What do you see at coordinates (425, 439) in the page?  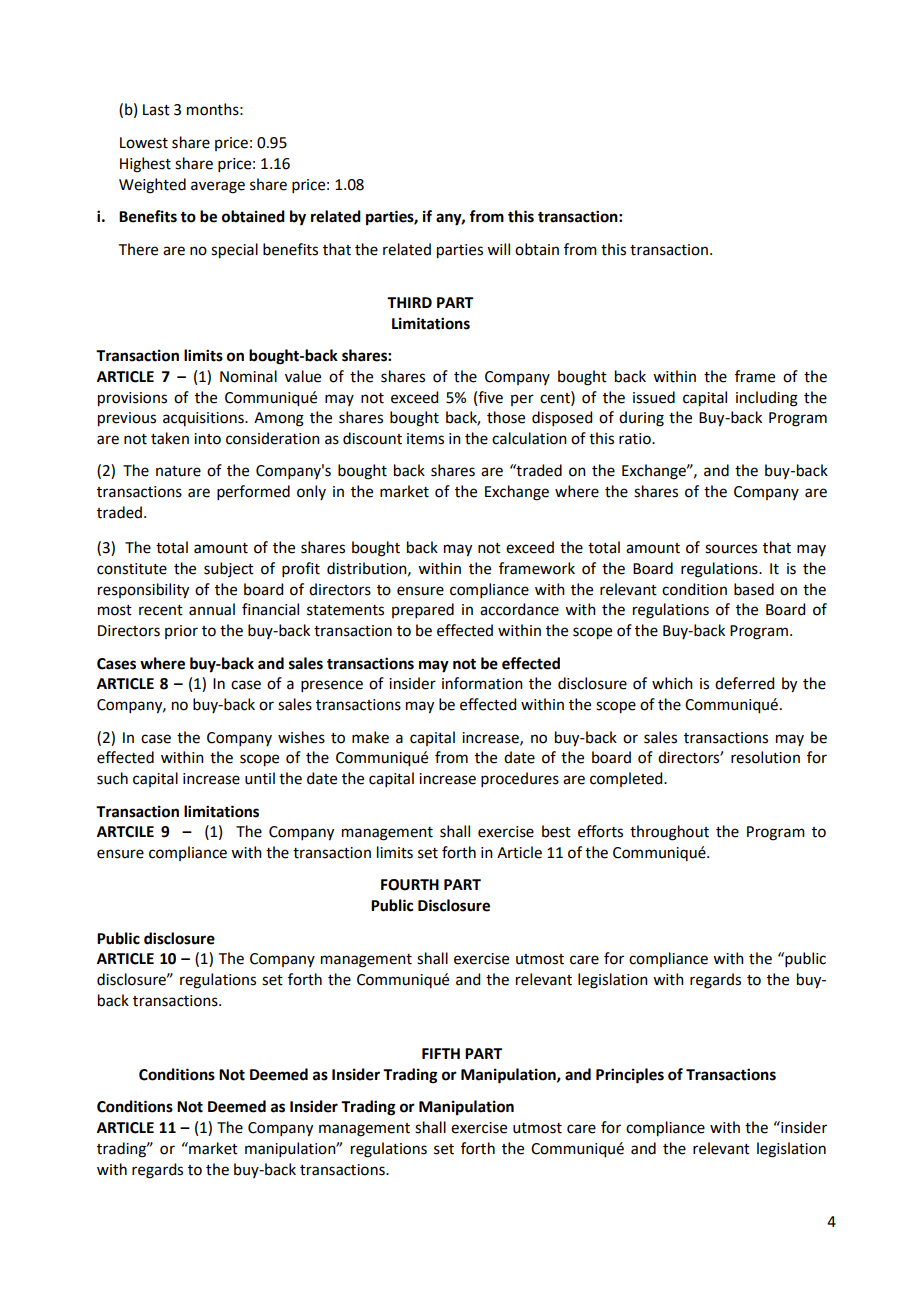 I see `items` at bounding box center [425, 439].
